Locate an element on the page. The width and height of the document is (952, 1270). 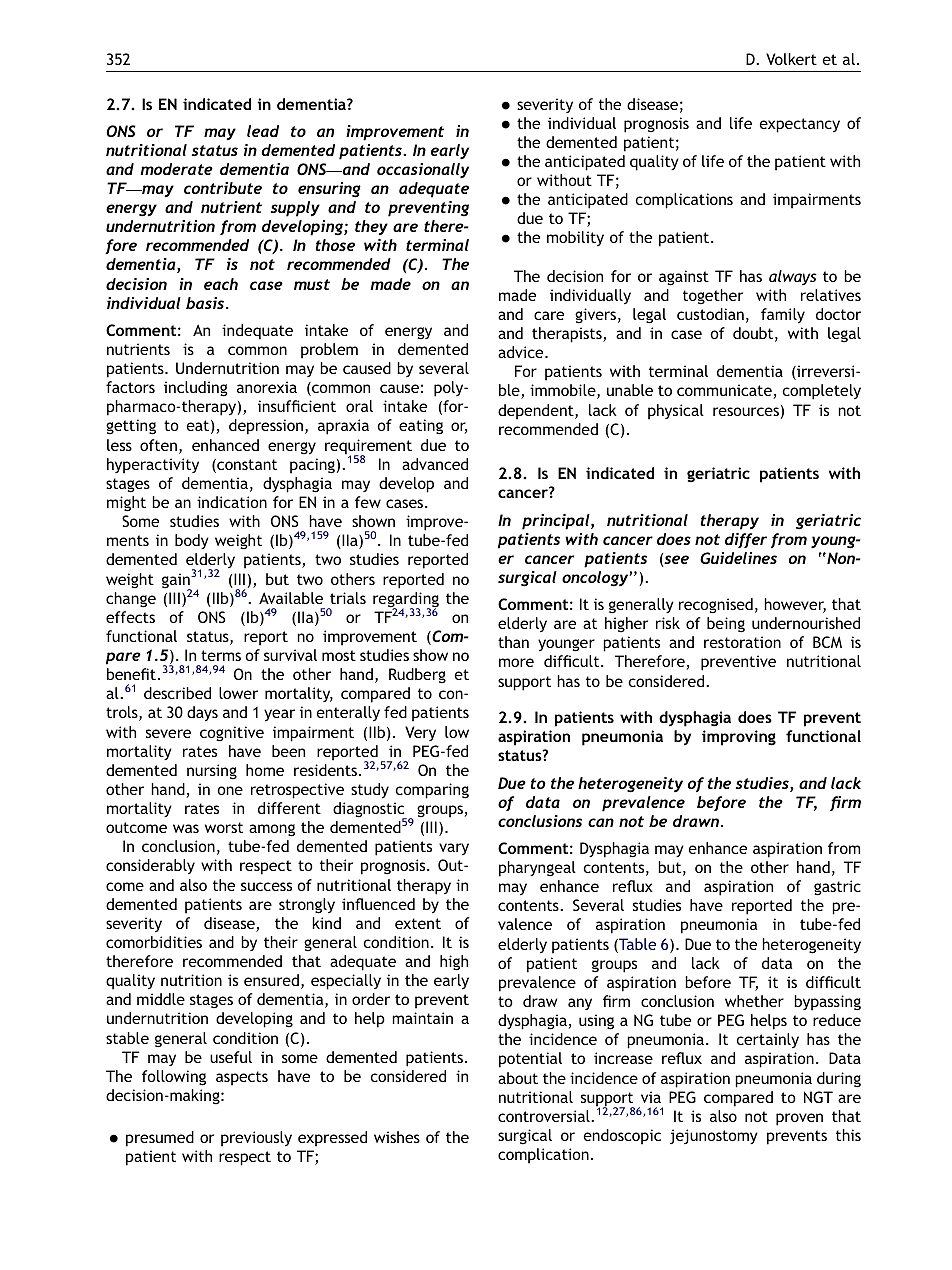
one is located at coordinates (230, 790).
